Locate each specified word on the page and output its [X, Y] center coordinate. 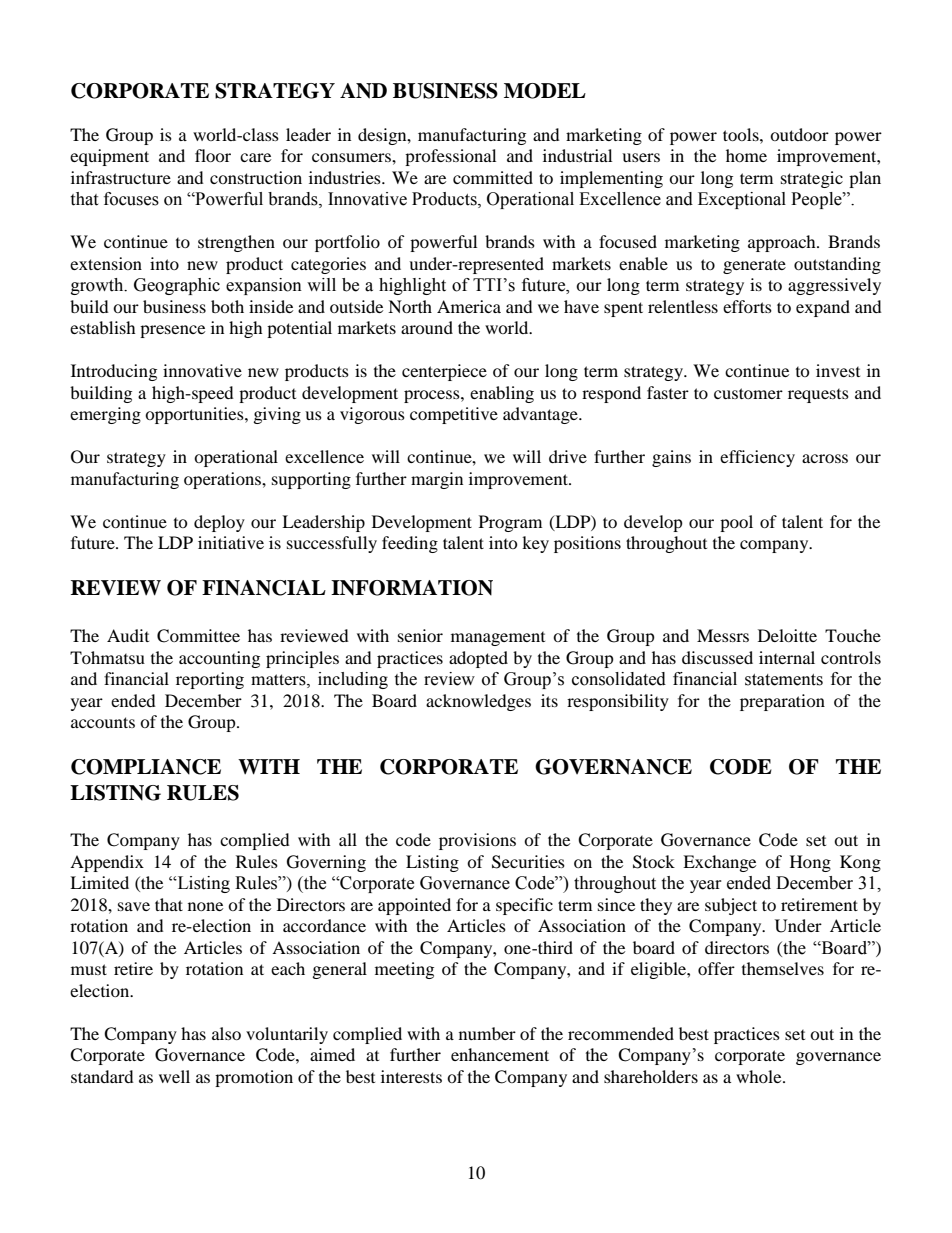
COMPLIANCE [146, 767]
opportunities [195, 415]
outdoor [799, 134]
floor [213, 155]
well [174, 1076]
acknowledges [478, 702]
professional [450, 157]
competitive [454, 415]
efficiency [757, 458]
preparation [782, 702]
